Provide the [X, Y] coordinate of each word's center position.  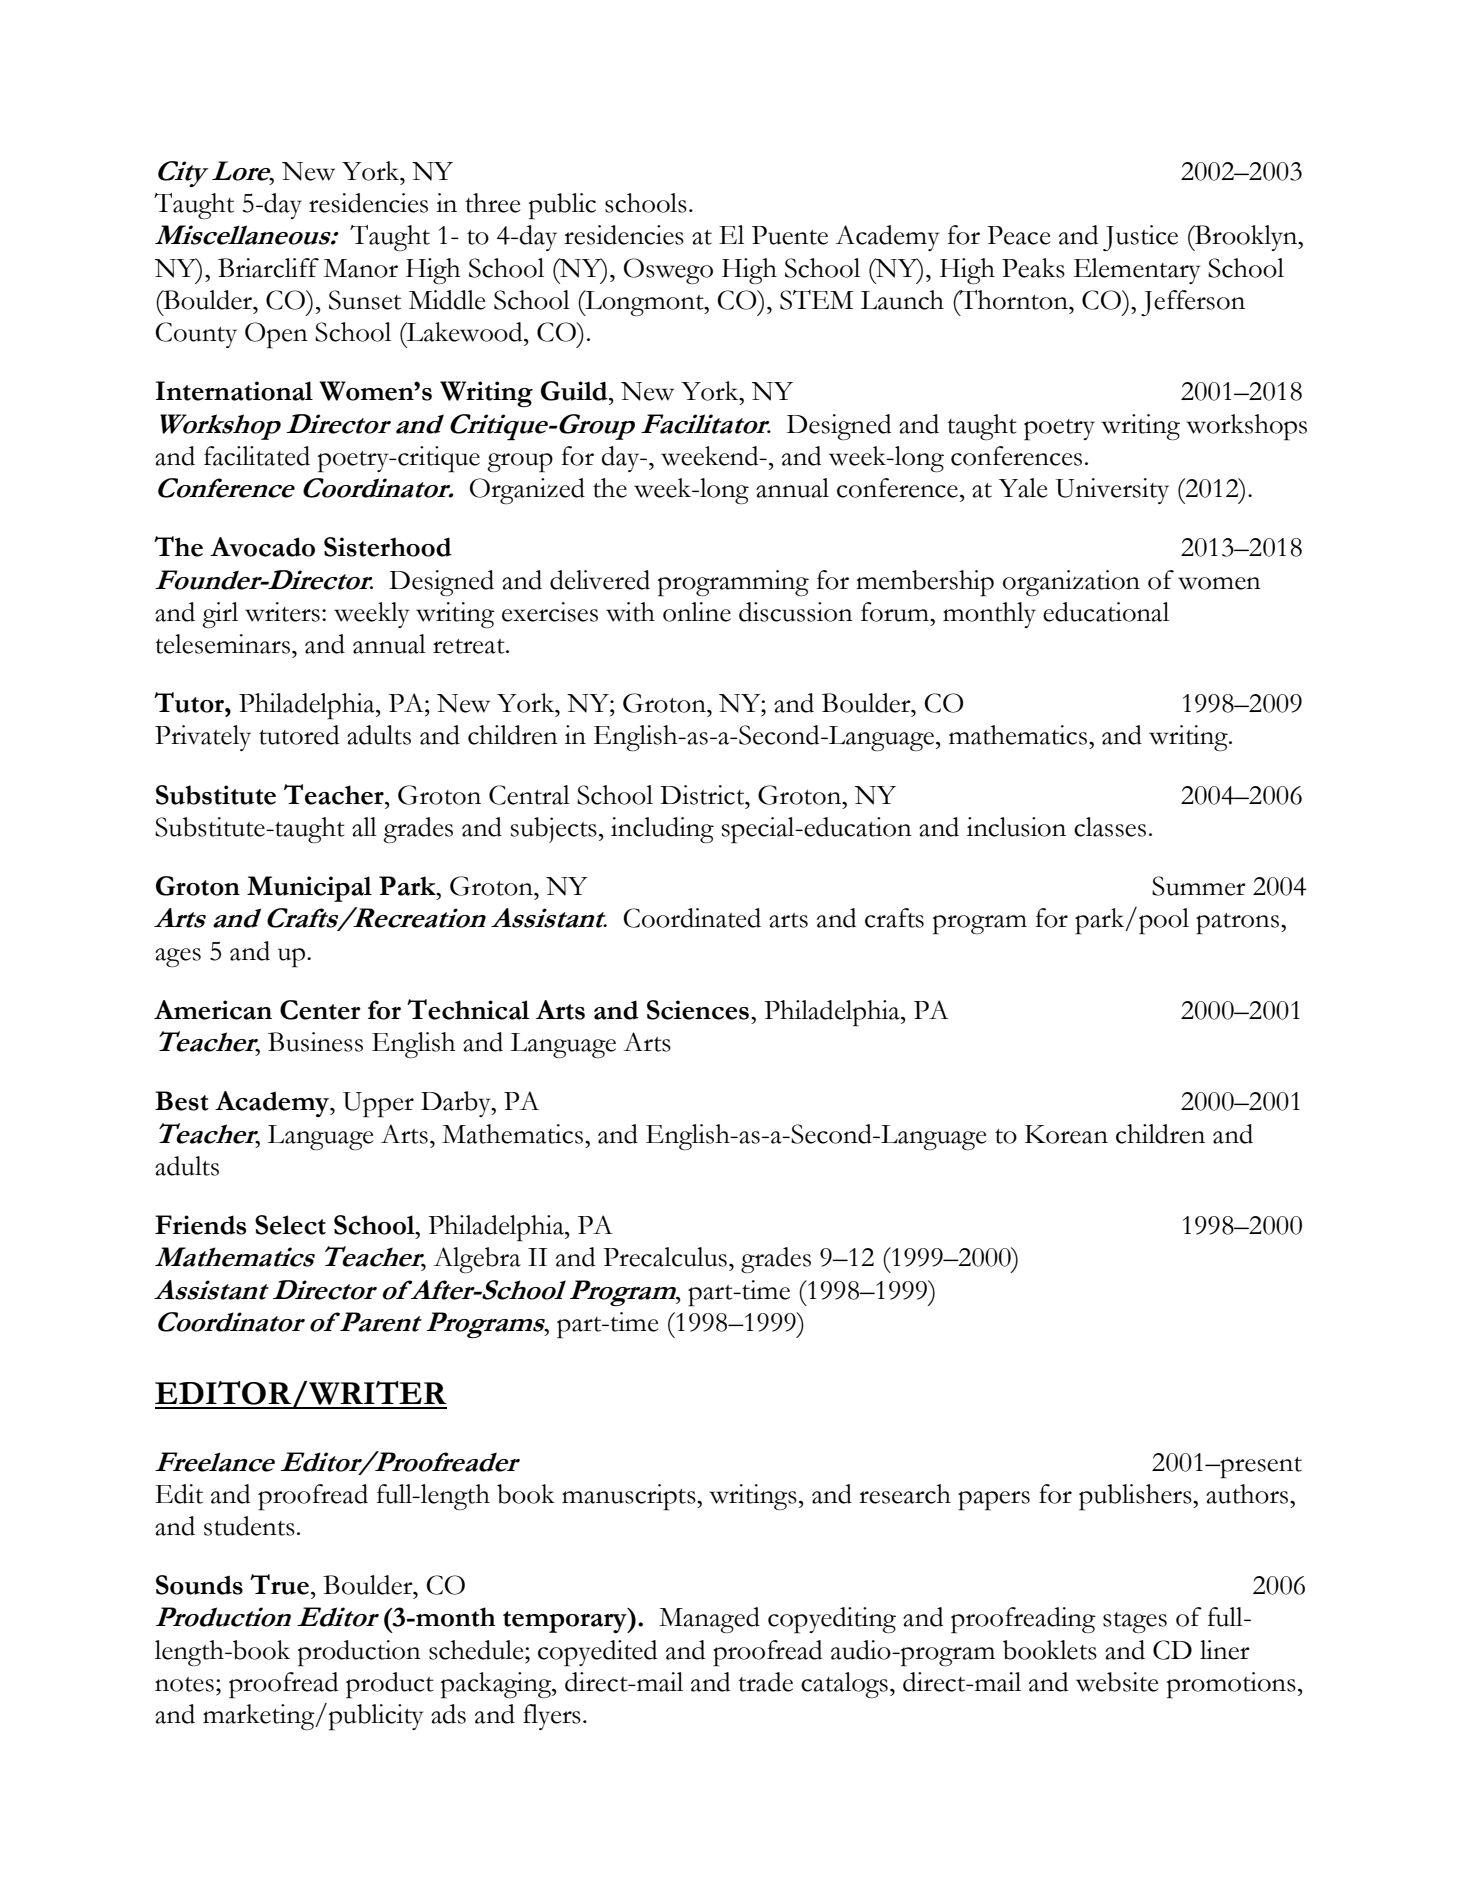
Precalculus [665, 1257]
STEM [817, 300]
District [703, 795]
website [1117, 1682]
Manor [361, 268]
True [279, 1584]
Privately [203, 738]
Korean [1066, 1134]
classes [1110, 827]
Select [290, 1225]
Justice [1140, 238]
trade [765, 1682]
